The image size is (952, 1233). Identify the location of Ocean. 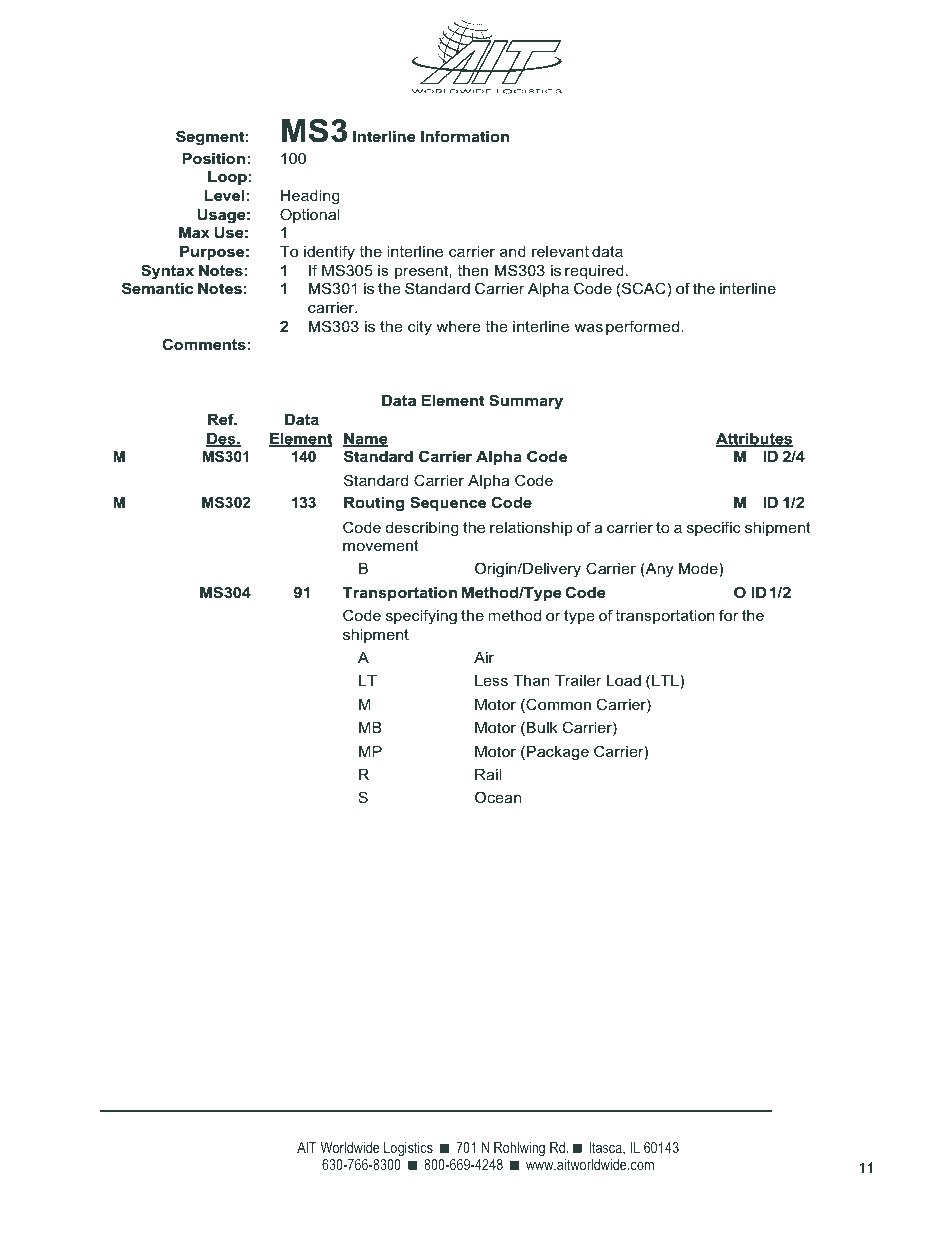
(498, 797).
